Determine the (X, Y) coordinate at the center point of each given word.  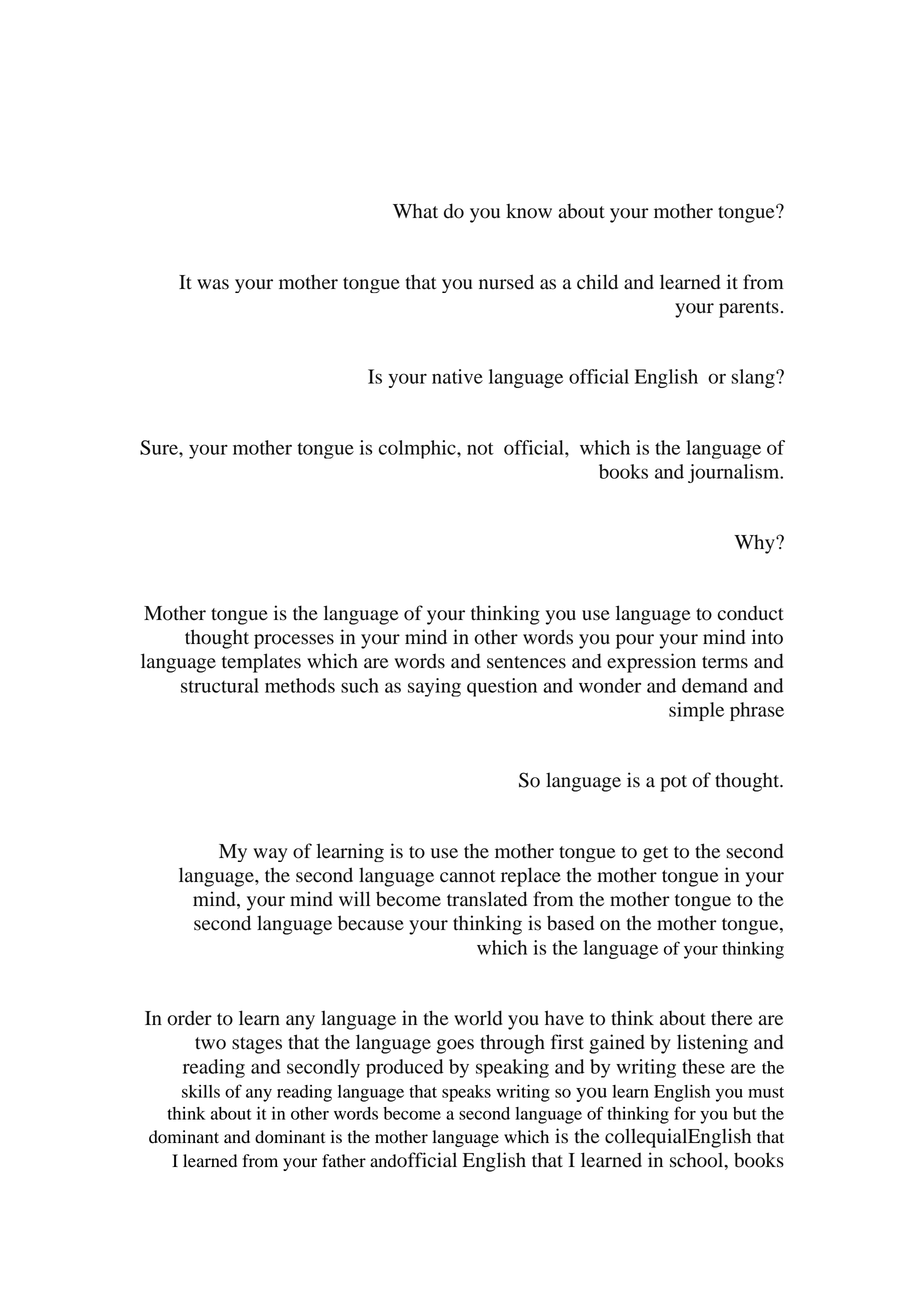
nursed (506, 282)
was (213, 284)
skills (201, 1091)
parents (749, 309)
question (502, 687)
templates (261, 663)
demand (715, 685)
